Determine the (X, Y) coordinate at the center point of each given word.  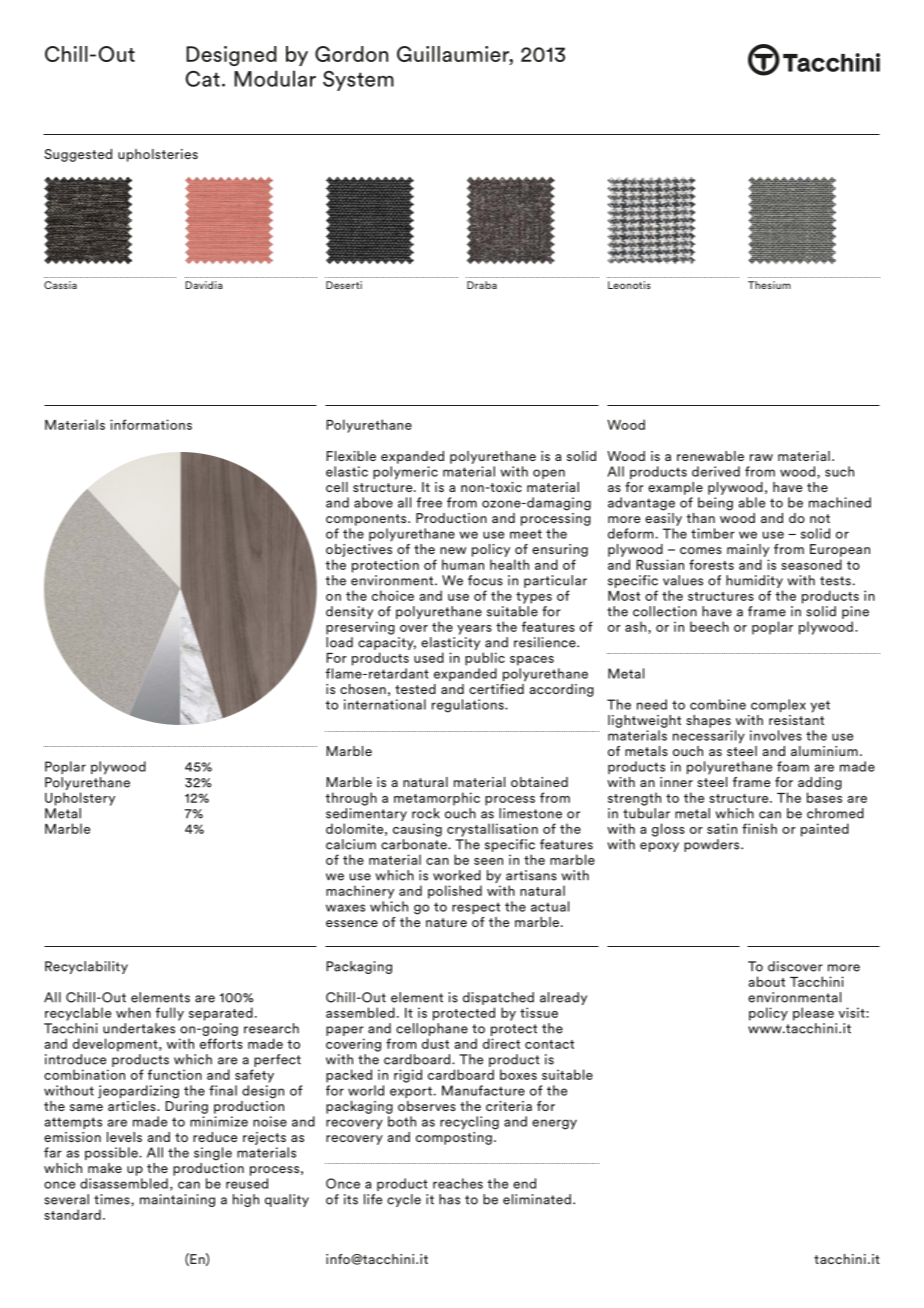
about (767, 981)
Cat (202, 79)
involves (776, 735)
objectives (359, 549)
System (358, 81)
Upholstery (80, 799)
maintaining (177, 1200)
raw (761, 457)
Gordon (351, 54)
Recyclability (86, 967)
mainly (748, 550)
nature (446, 922)
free (429, 502)
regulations (469, 706)
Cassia (60, 285)
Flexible (351, 456)
